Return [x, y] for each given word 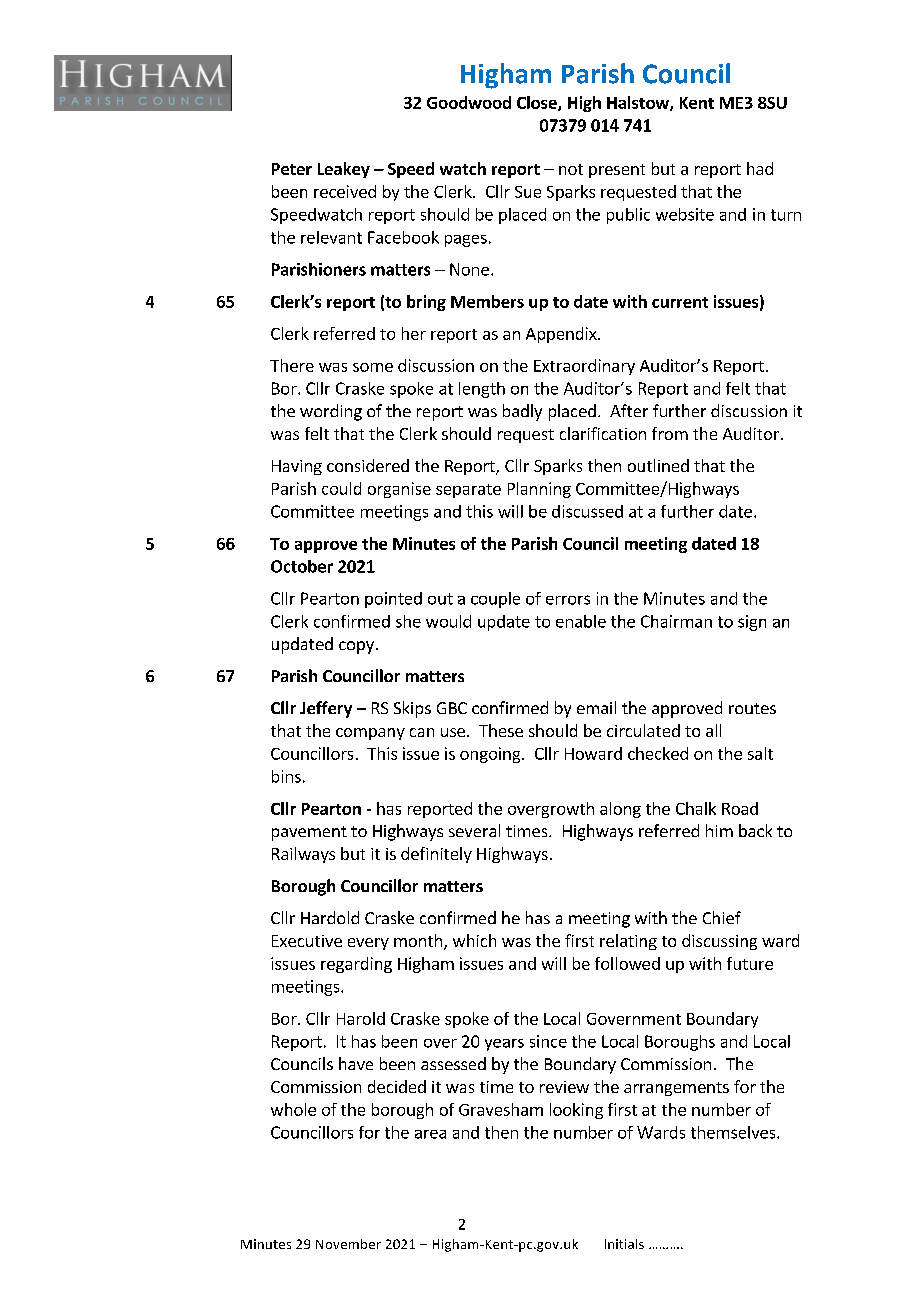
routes [752, 708]
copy [356, 647]
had [760, 168]
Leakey [344, 170]
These [501, 730]
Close [538, 103]
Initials [624, 1244]
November [348, 1244]
